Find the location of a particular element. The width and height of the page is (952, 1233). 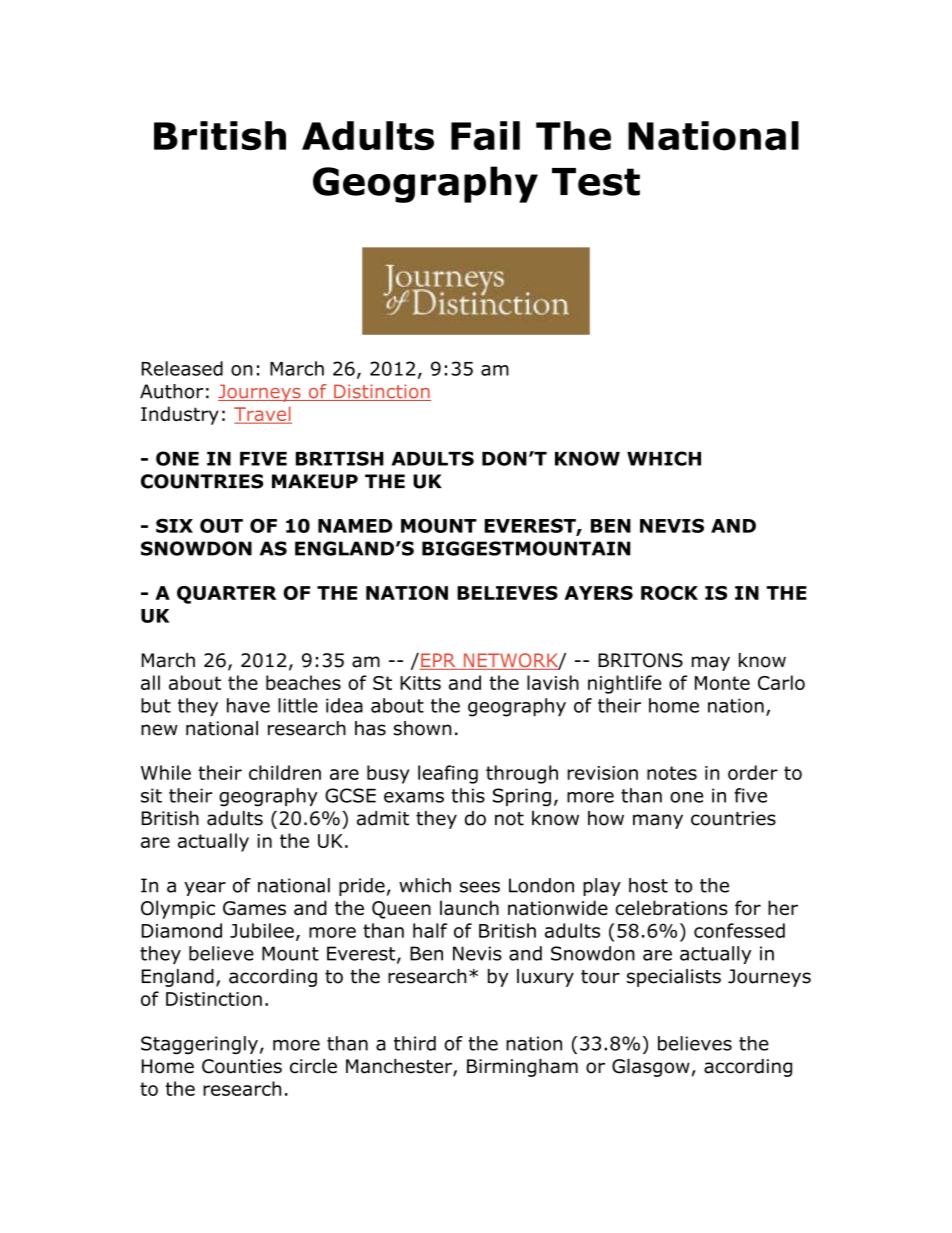

Fail is located at coordinates (485, 135).
